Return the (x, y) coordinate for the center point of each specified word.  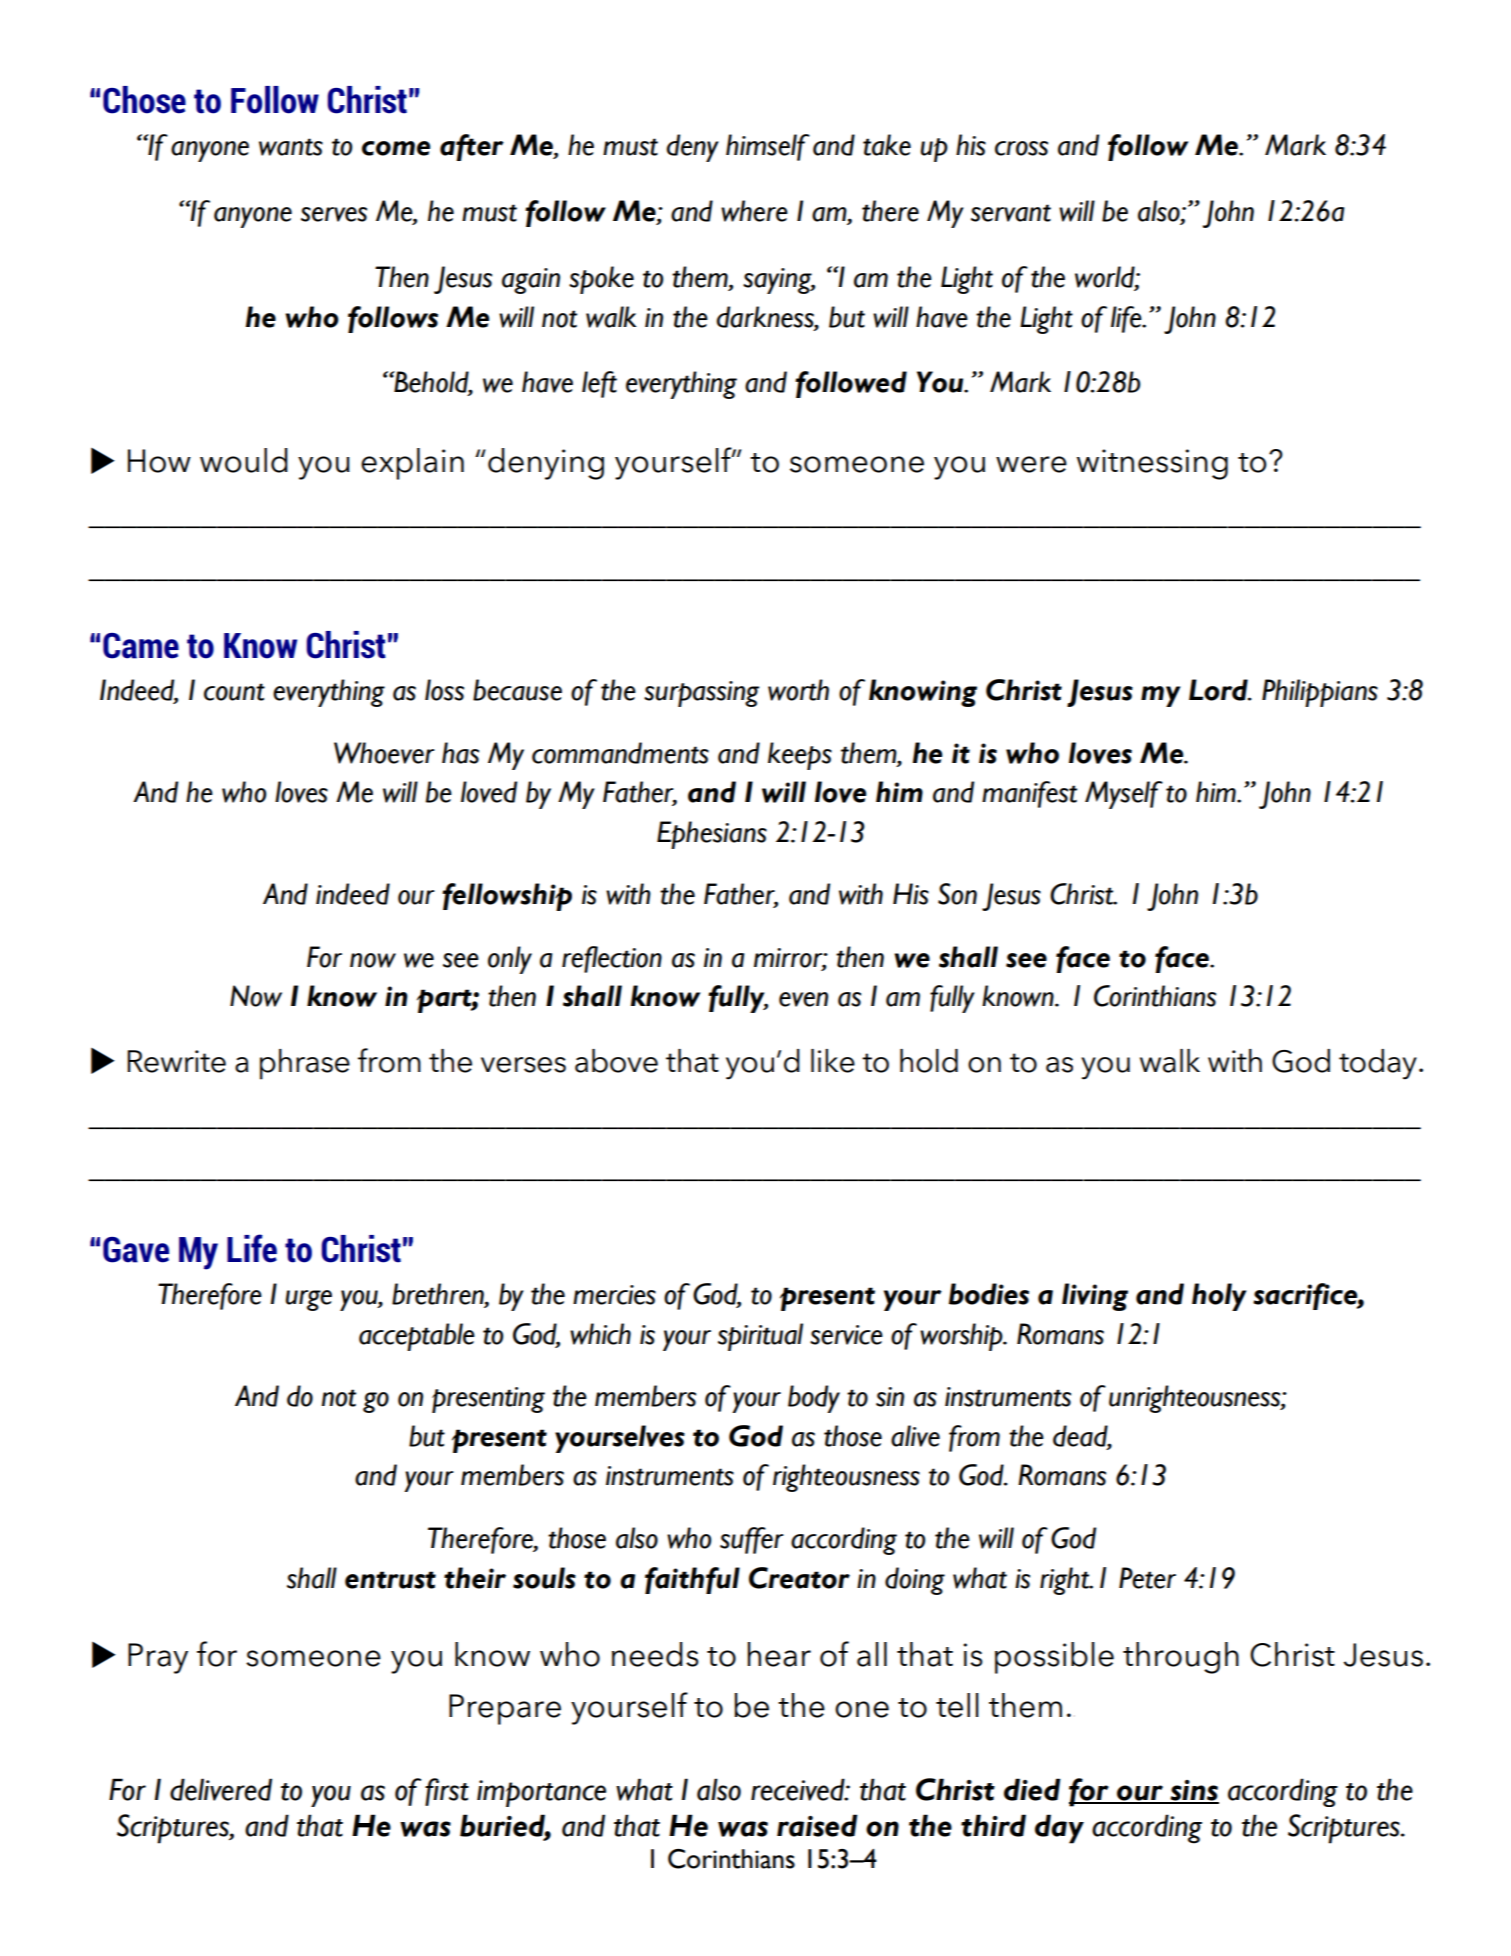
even (803, 999)
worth (798, 690)
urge (309, 1300)
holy (1219, 1297)
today (1378, 1064)
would (244, 460)
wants (291, 147)
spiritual (760, 1337)
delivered (221, 1789)
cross (1021, 148)
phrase (305, 1064)
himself (768, 147)
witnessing (1152, 464)
